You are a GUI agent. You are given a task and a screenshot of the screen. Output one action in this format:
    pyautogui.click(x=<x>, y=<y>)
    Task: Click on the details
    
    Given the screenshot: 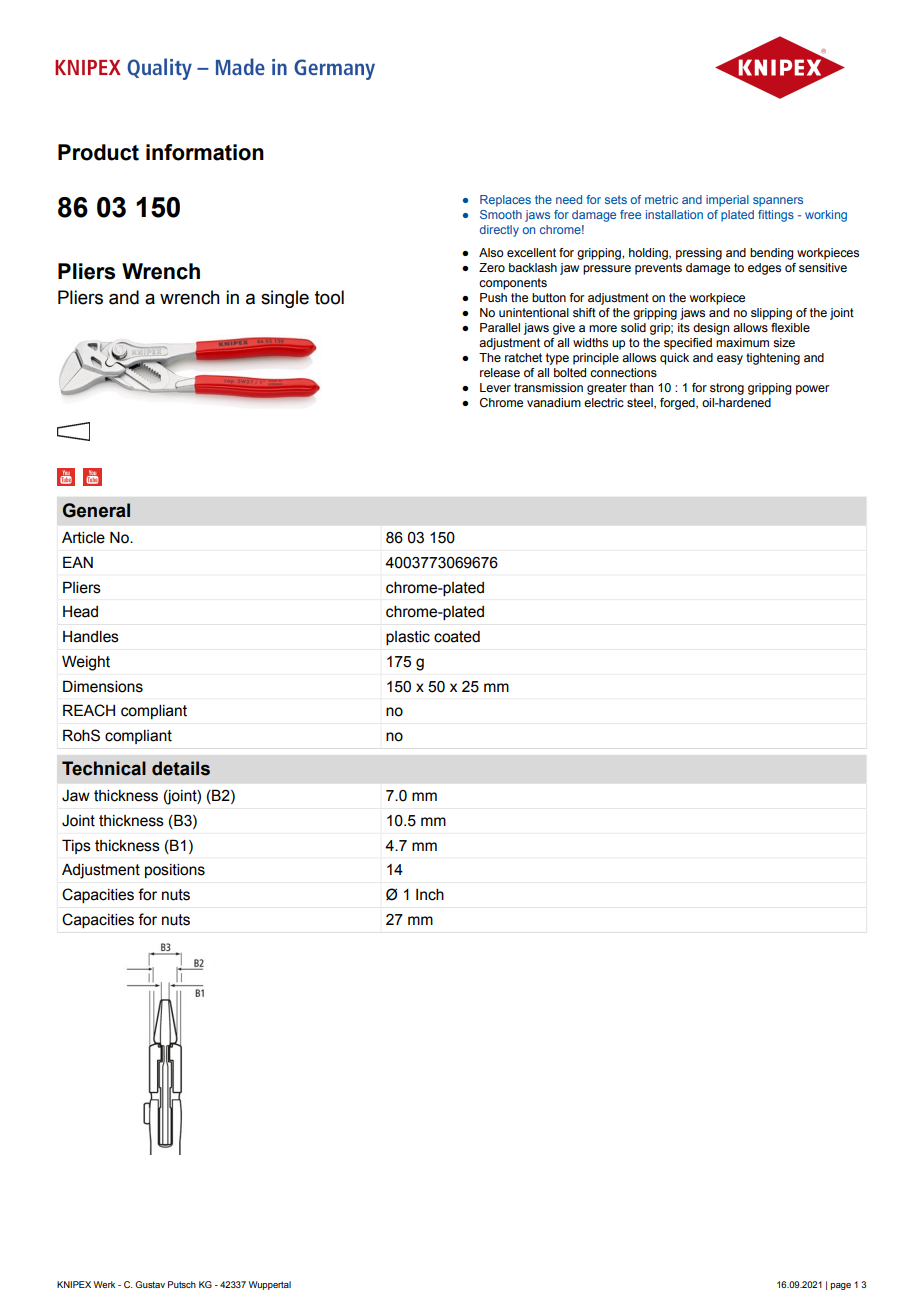 What is the action you would take?
    pyautogui.click(x=181, y=768)
